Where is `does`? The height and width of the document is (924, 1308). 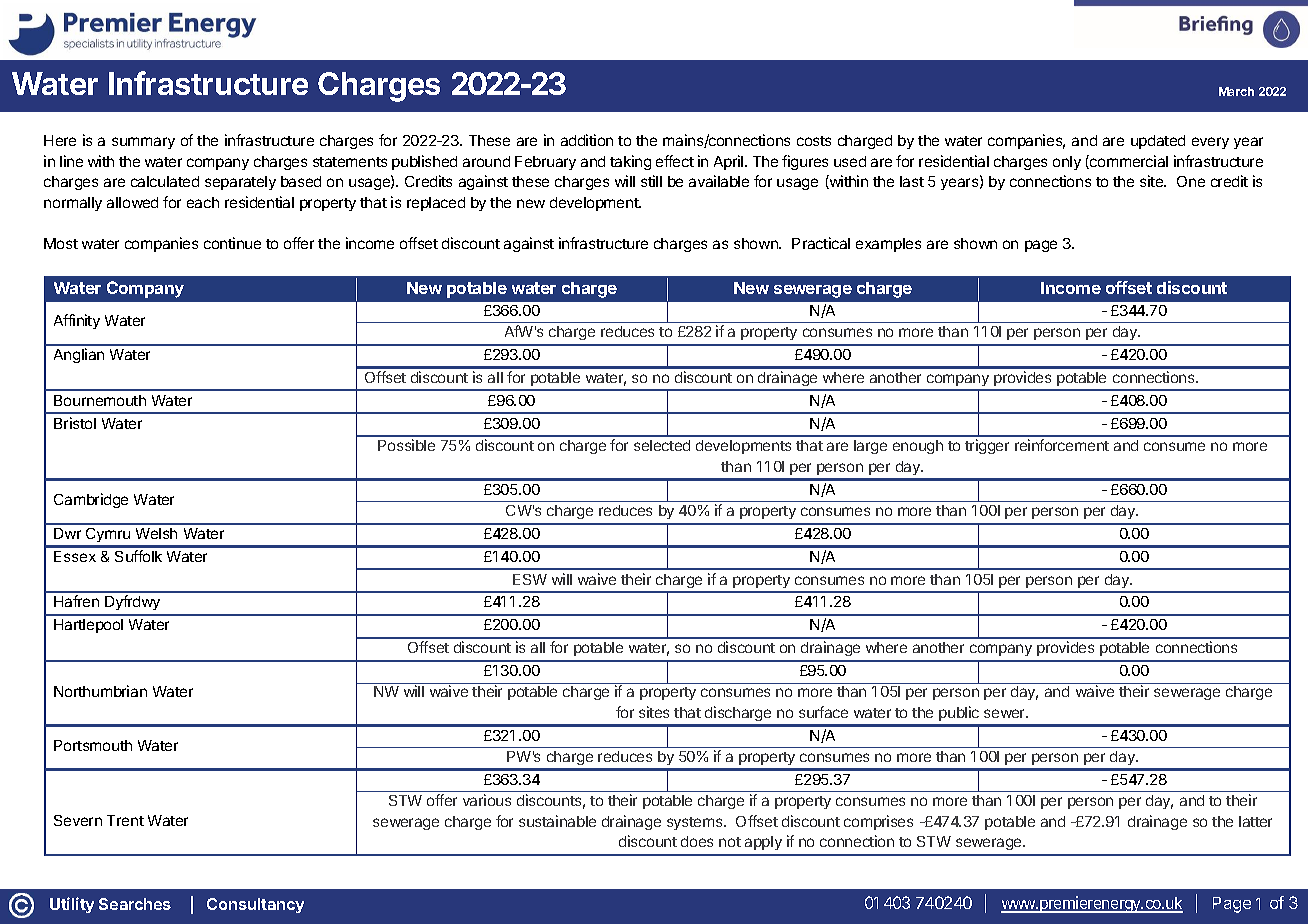 does is located at coordinates (697, 841).
